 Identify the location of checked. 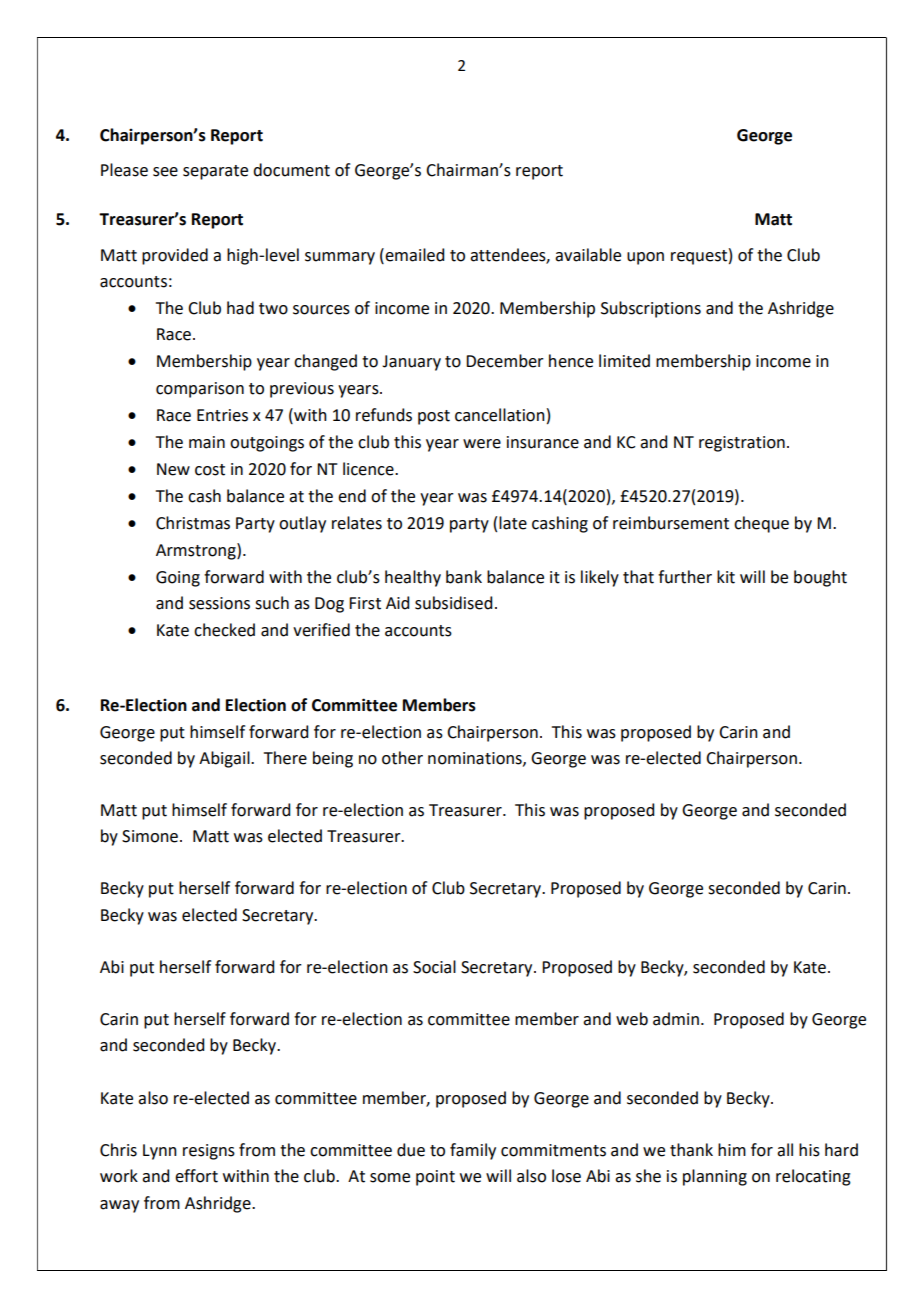
(224, 630).
